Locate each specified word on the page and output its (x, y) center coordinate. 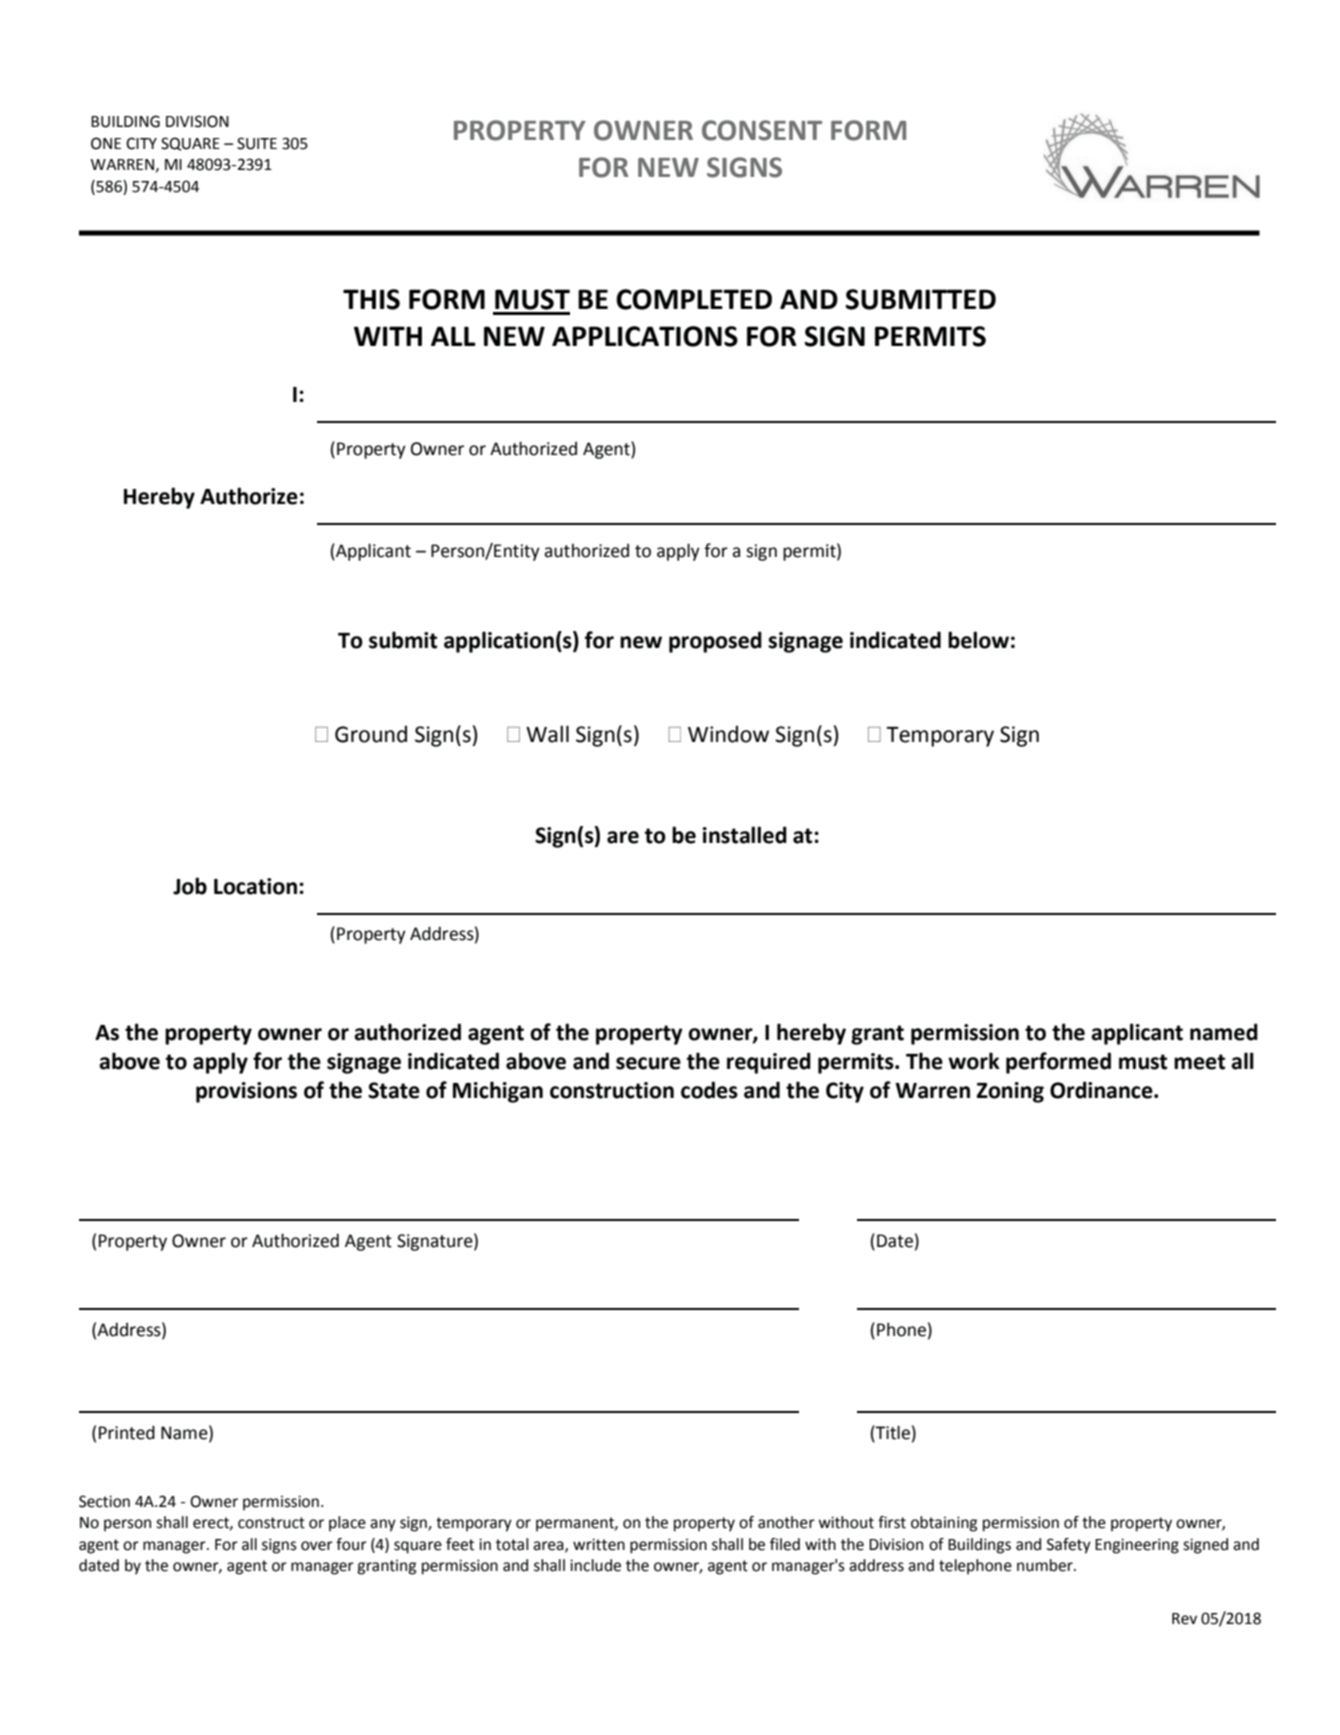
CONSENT (762, 130)
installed (745, 835)
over (317, 1546)
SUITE (257, 143)
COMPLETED (694, 299)
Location (255, 886)
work (974, 1061)
